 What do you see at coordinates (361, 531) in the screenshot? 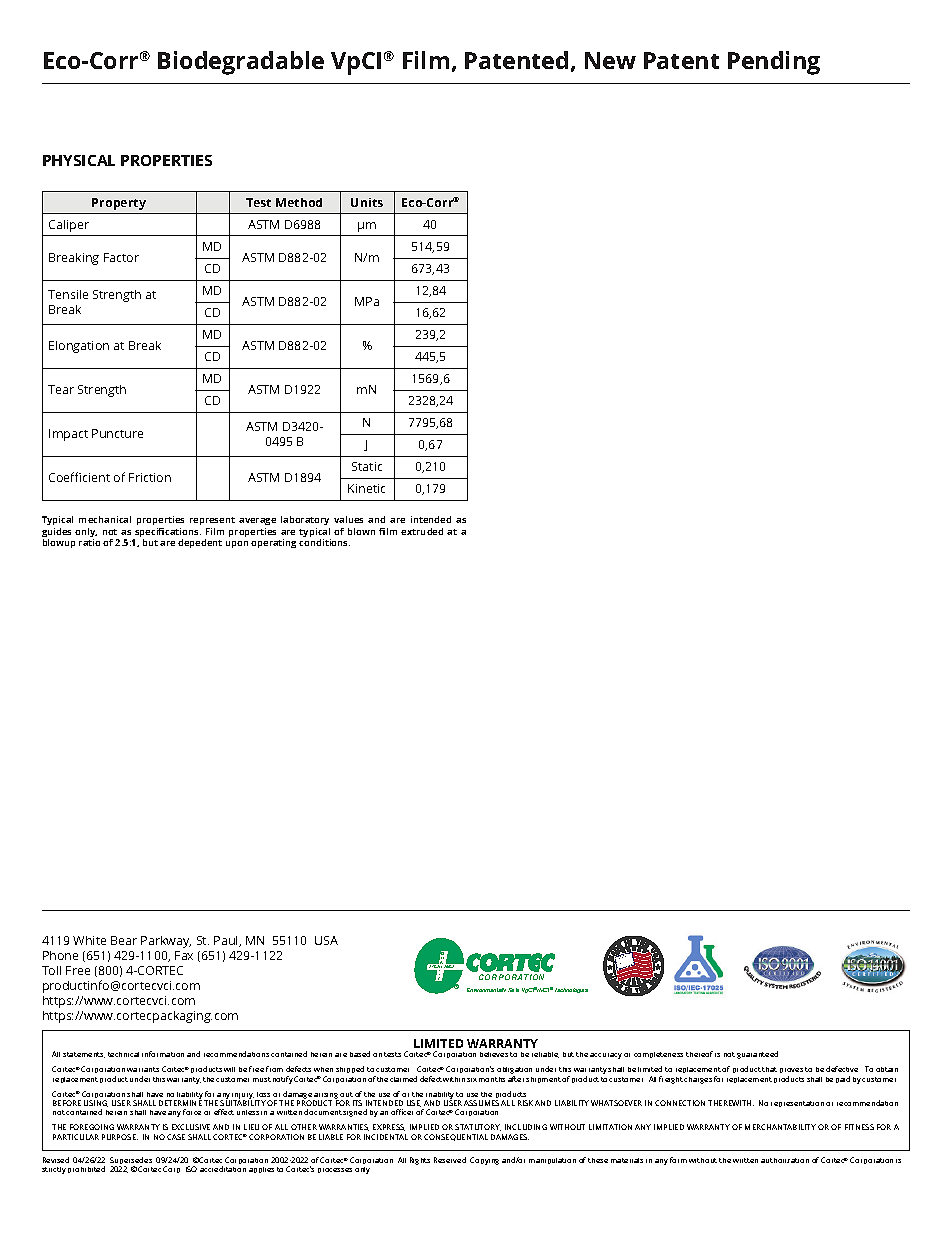
I see `blown` at bounding box center [361, 531].
